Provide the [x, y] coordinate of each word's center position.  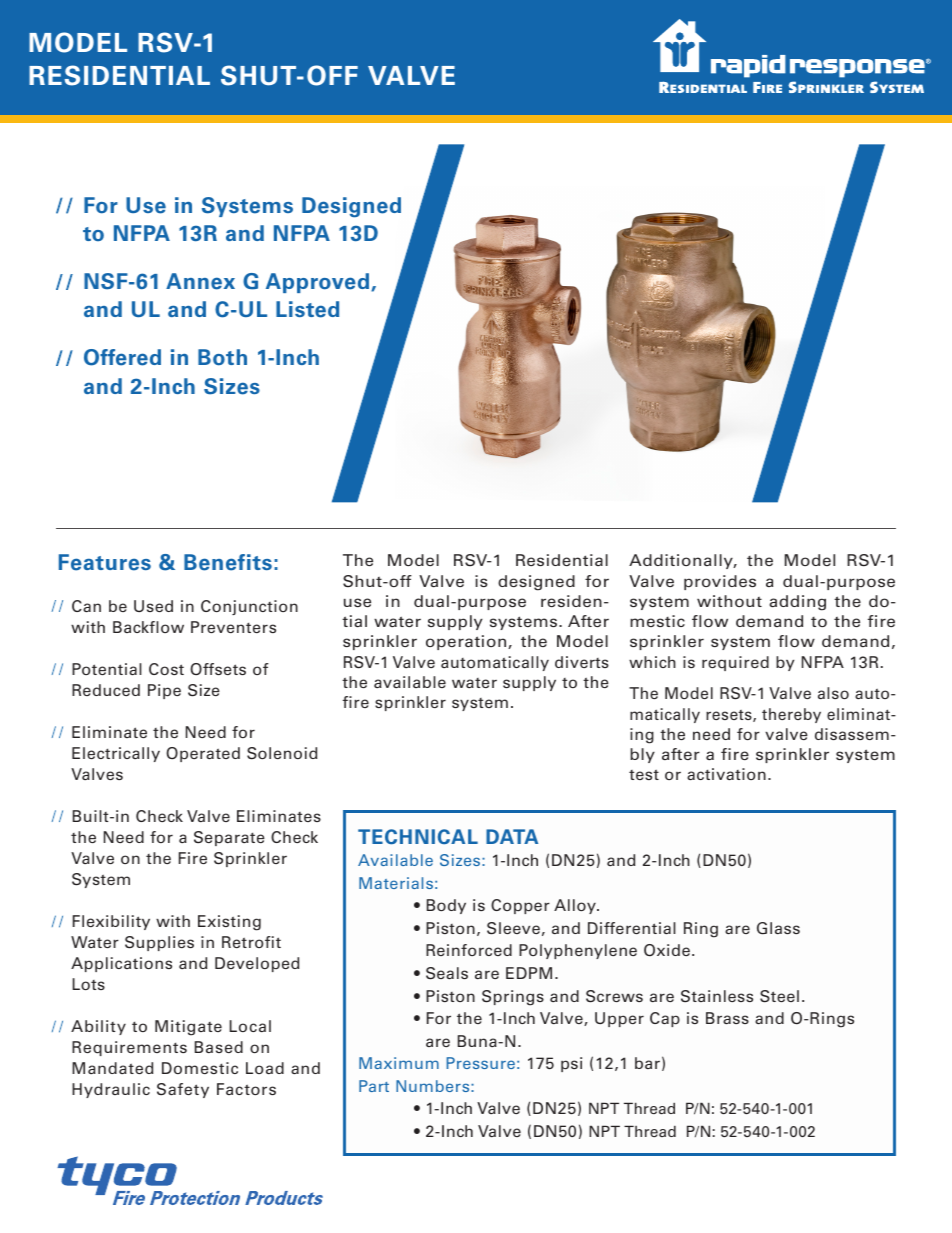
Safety [183, 1090]
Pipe [164, 691]
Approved [317, 283]
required [735, 663]
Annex [200, 281]
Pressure [480, 1063]
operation [467, 642]
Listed [307, 309]
